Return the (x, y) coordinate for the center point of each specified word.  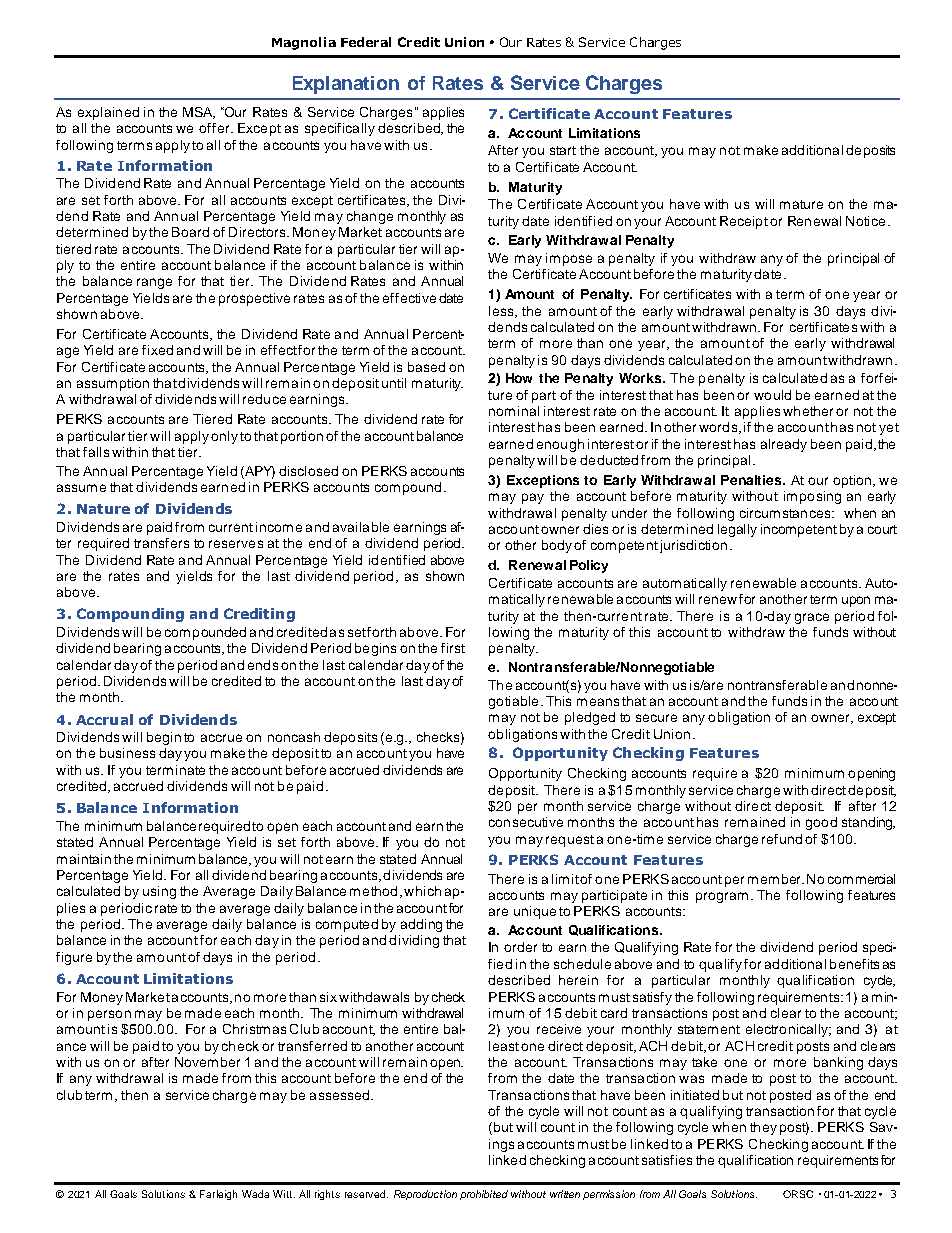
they (763, 1128)
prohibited (484, 1195)
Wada (255, 1194)
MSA (198, 113)
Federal (366, 42)
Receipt (744, 222)
